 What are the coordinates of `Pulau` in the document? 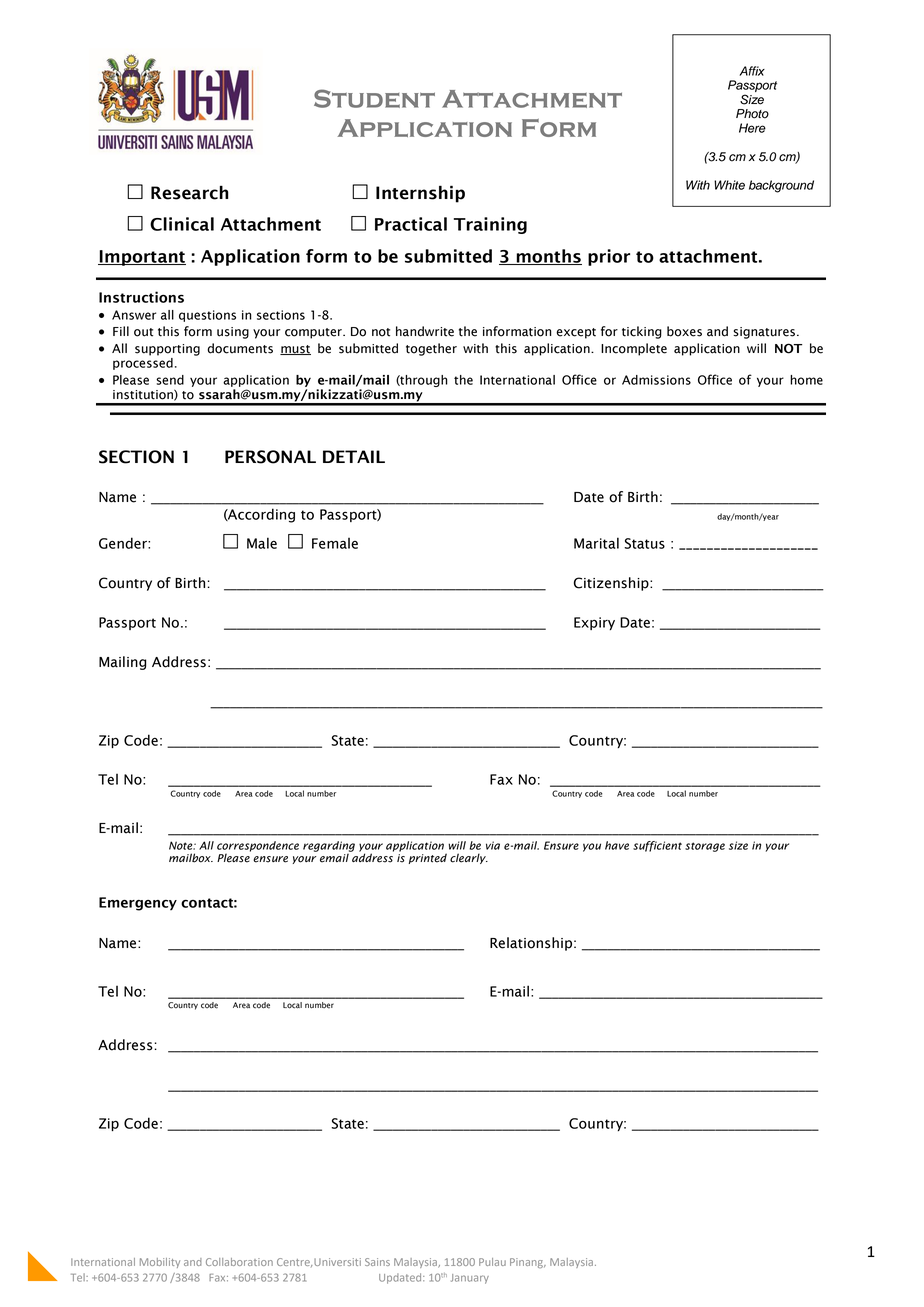 It's located at (492, 1262).
